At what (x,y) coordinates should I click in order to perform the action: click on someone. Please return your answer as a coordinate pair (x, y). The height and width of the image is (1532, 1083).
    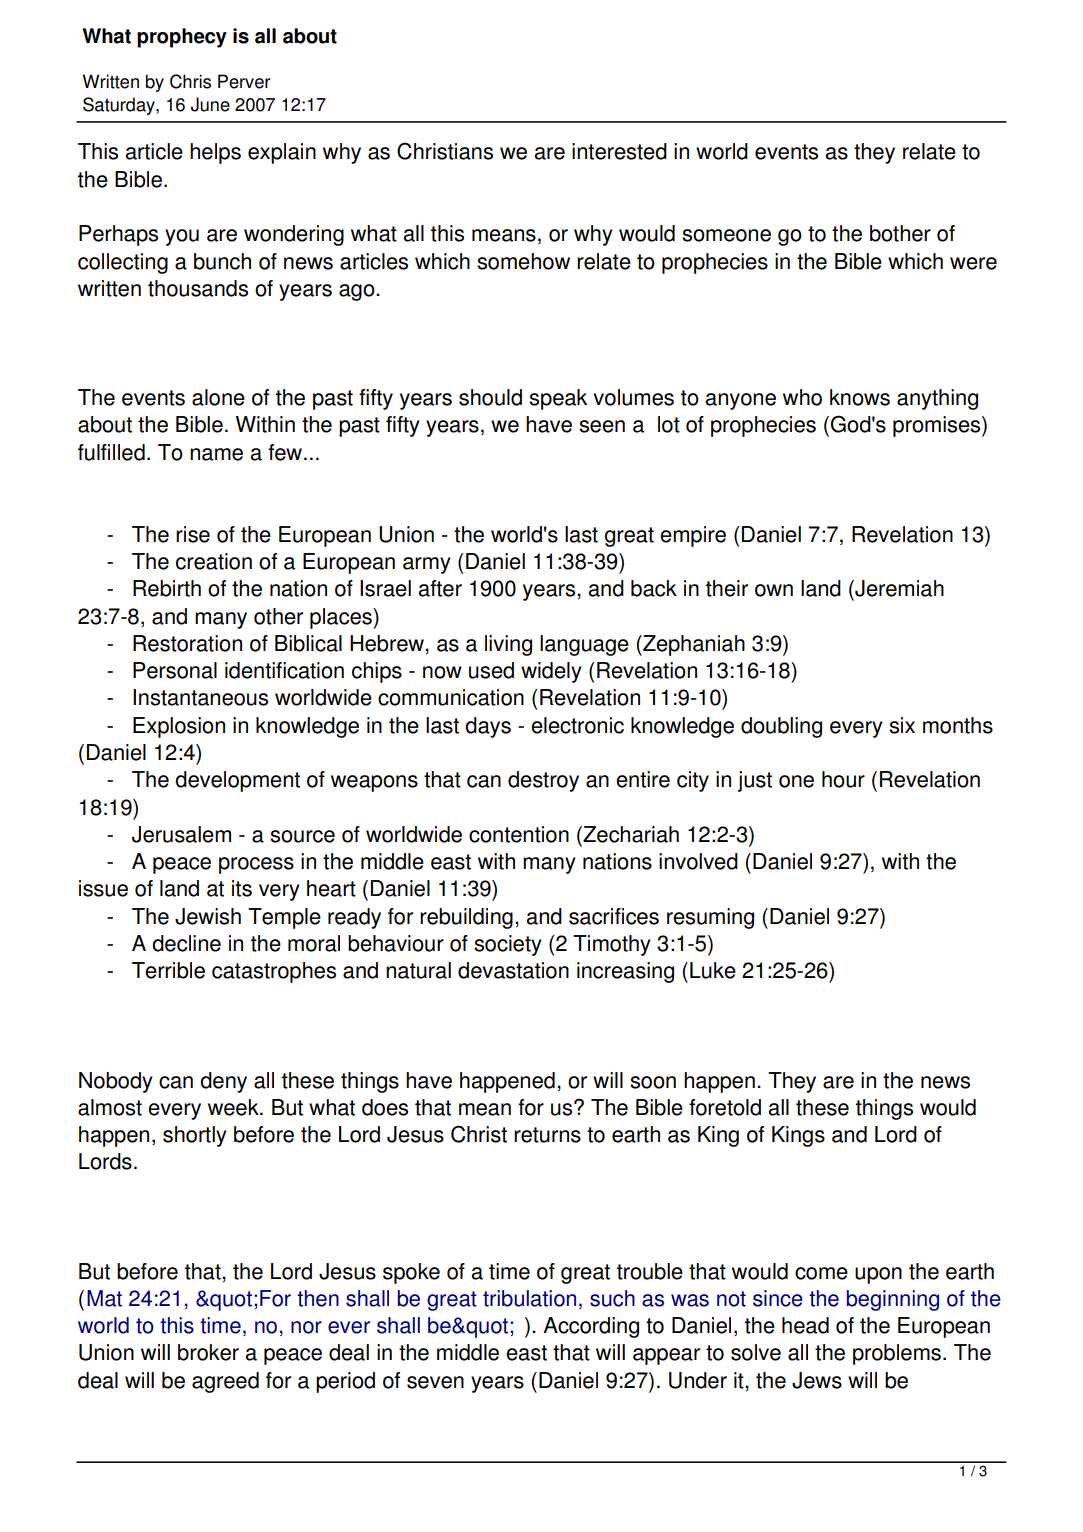
    Looking at the image, I should click on (726, 235).
